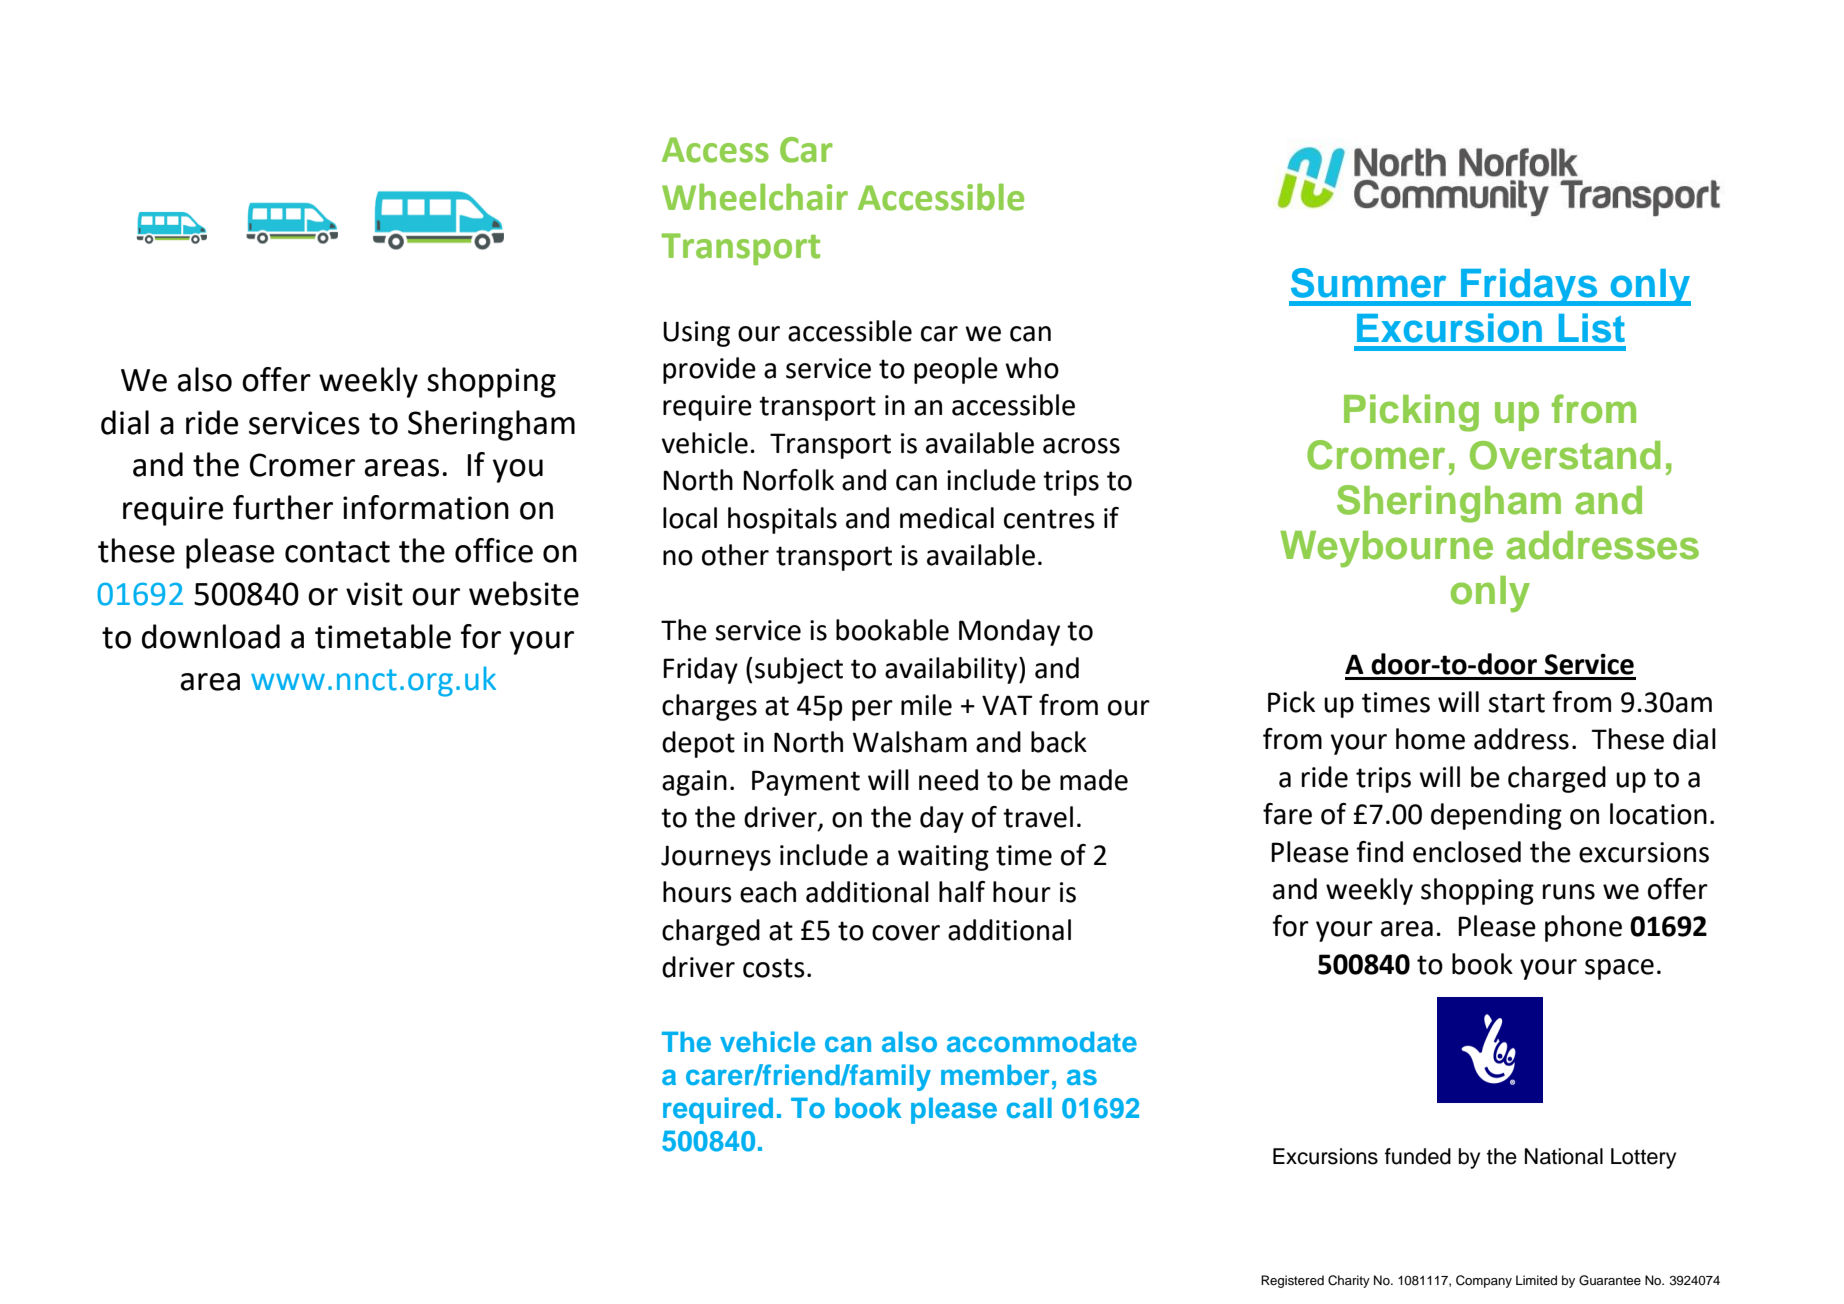 This image has height=1304, width=1844. I want to click on Wheelchair, so click(755, 197).
